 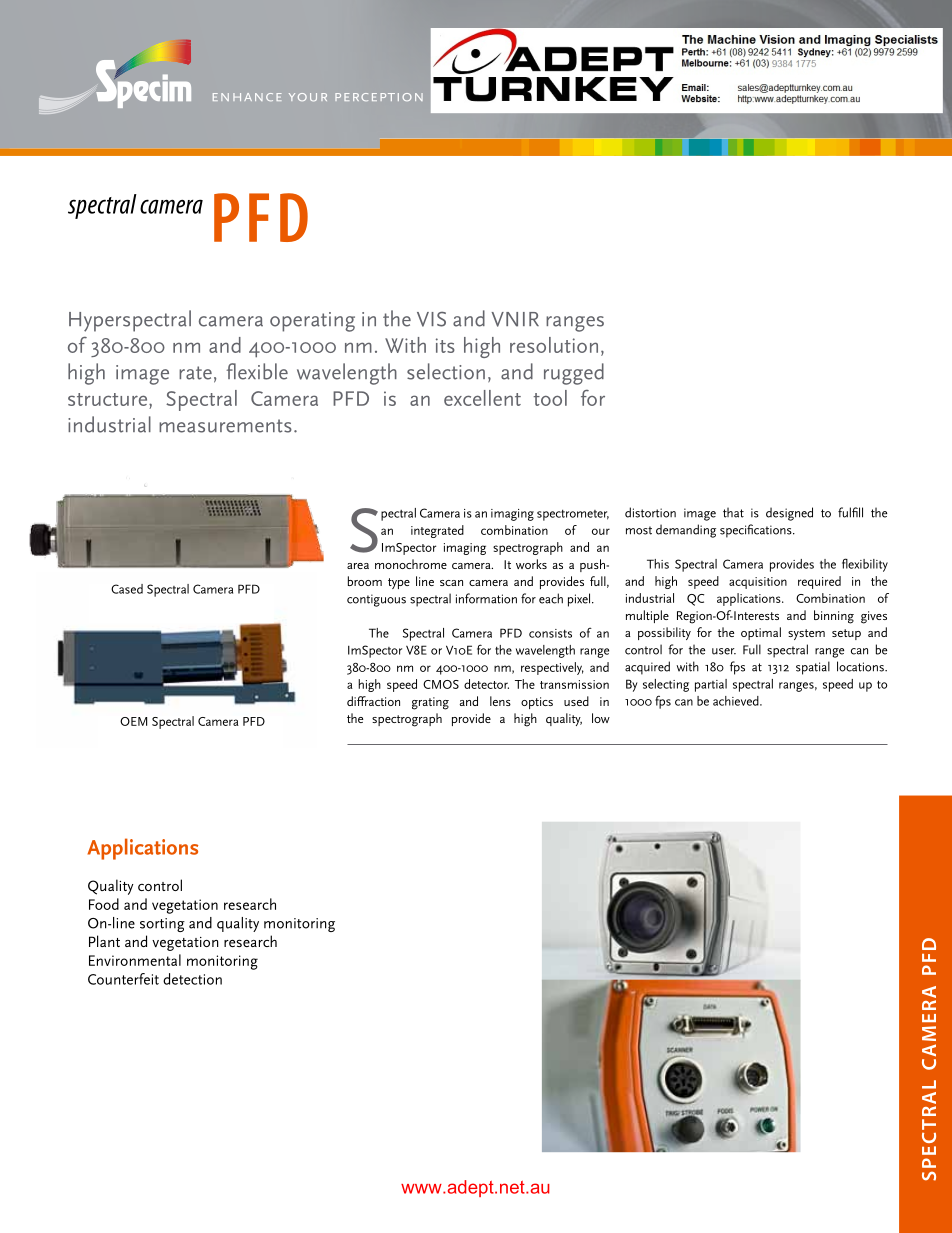 What do you see at coordinates (445, 345) in the document?
I see `its` at bounding box center [445, 345].
